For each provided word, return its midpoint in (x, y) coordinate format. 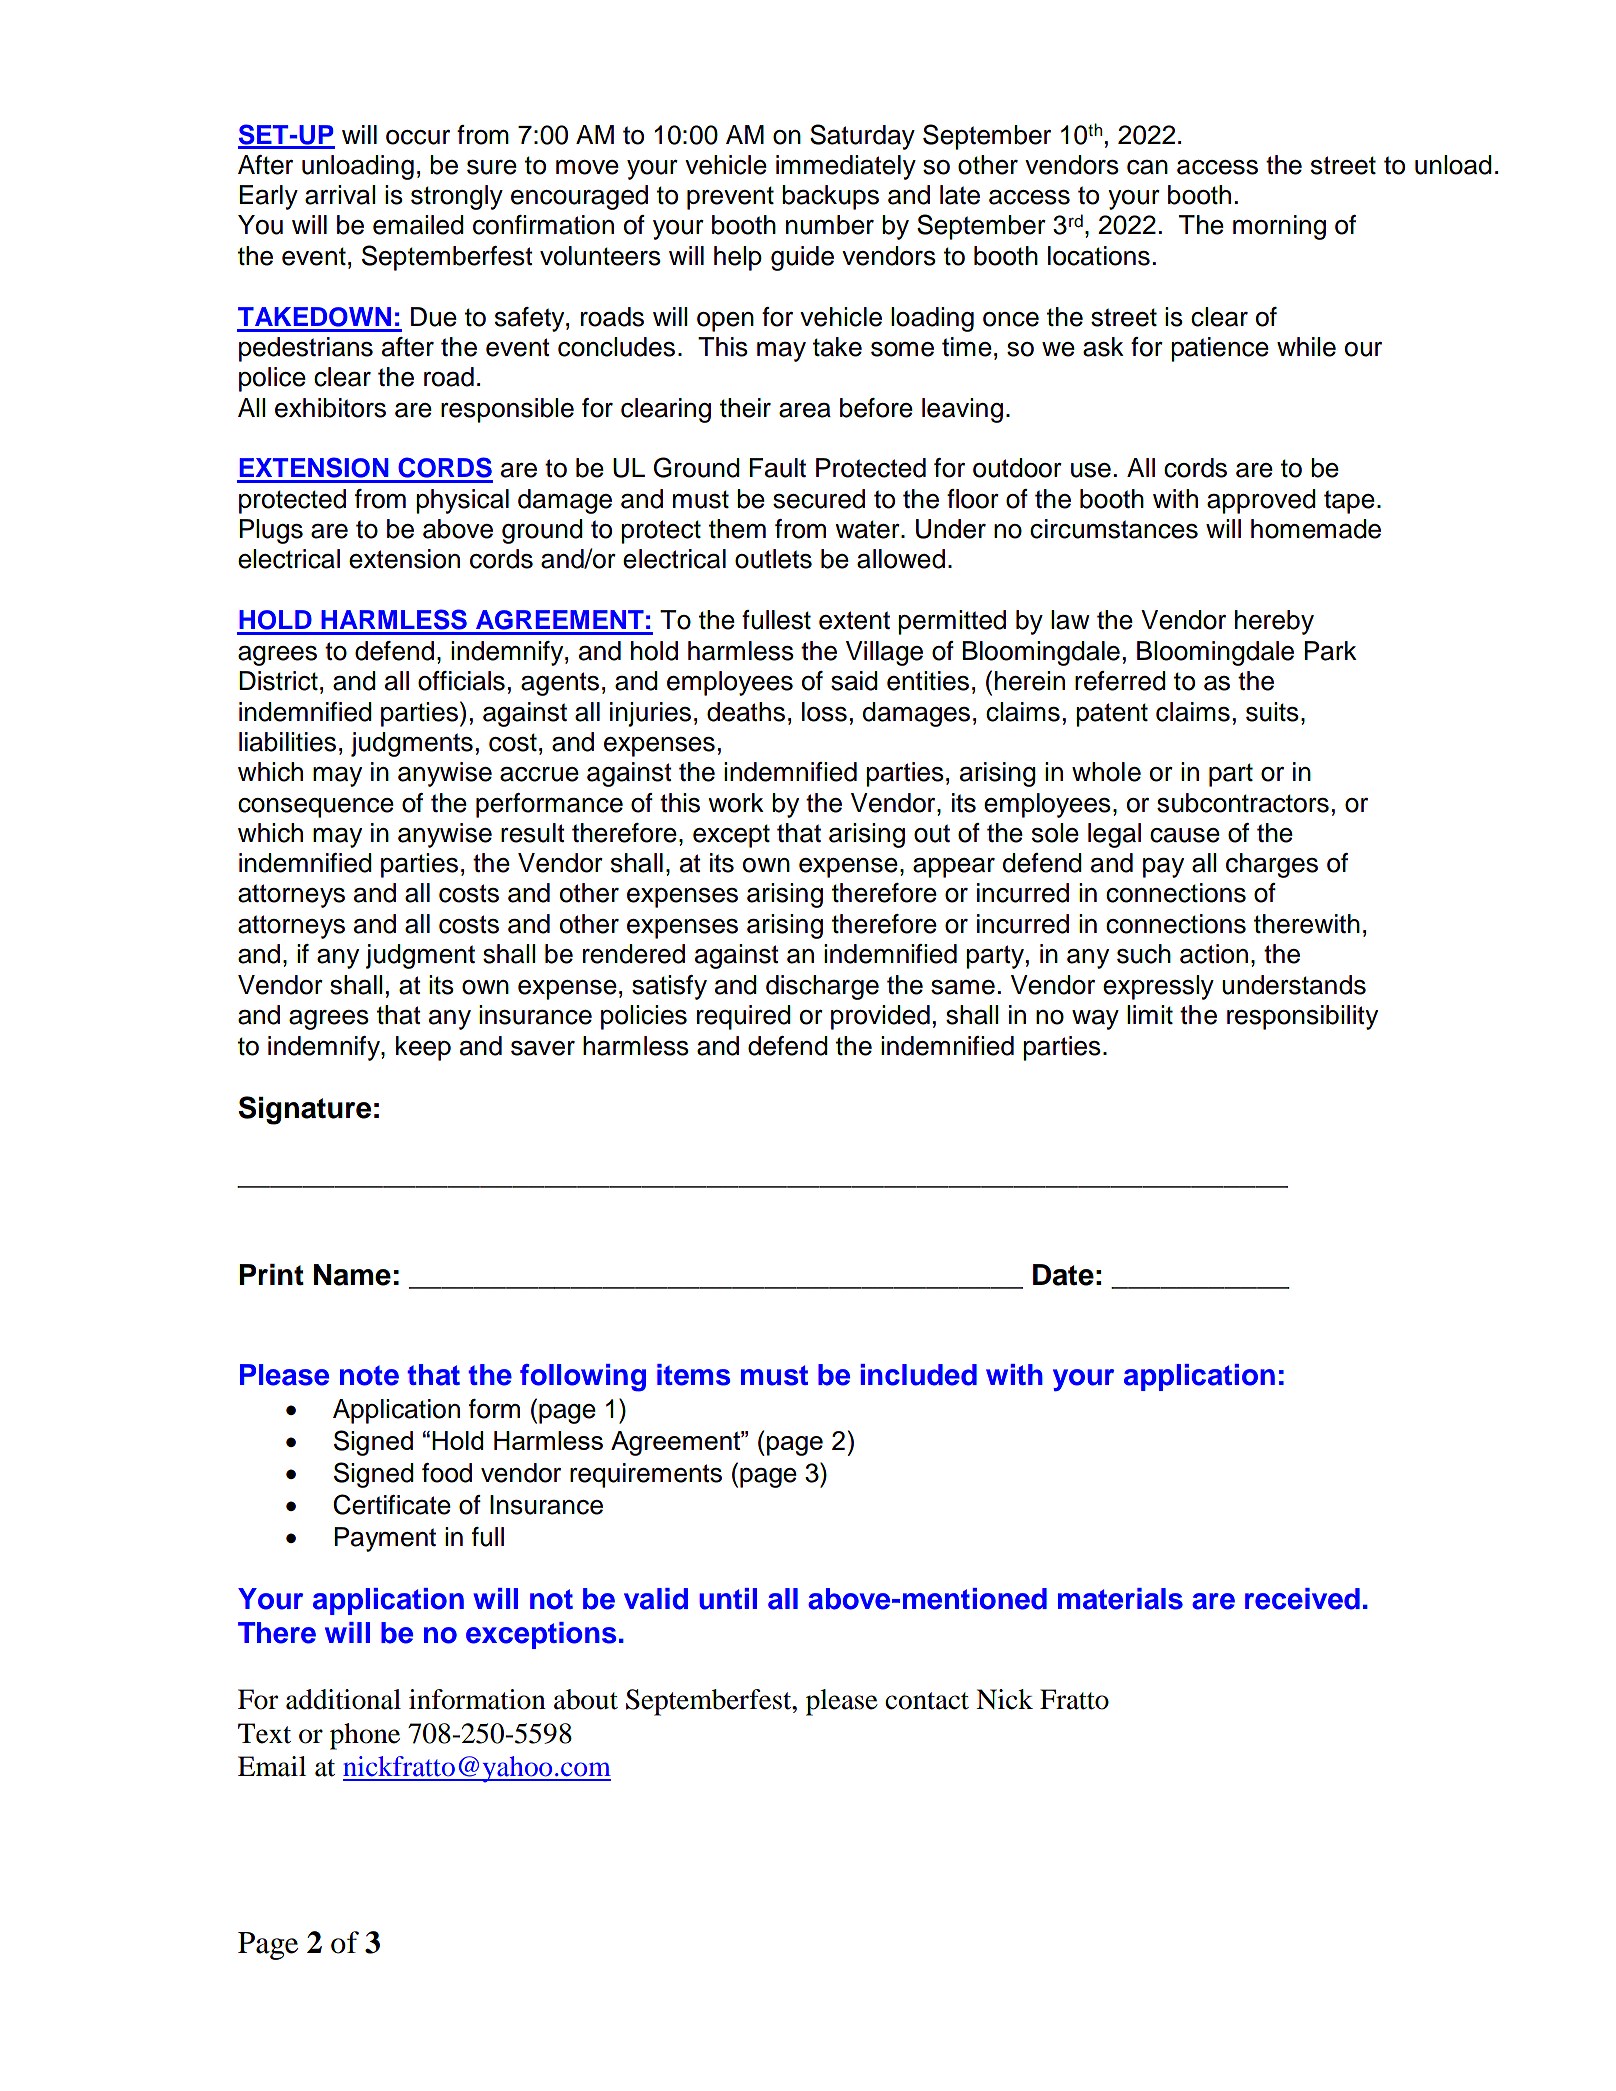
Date (1063, 1275)
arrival (340, 195)
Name (352, 1275)
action (1214, 954)
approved (1261, 501)
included (919, 1375)
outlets (773, 559)
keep (423, 1048)
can (1147, 167)
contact (927, 1701)
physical (462, 501)
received (1302, 1599)
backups (830, 197)
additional (343, 1699)
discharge (822, 987)
